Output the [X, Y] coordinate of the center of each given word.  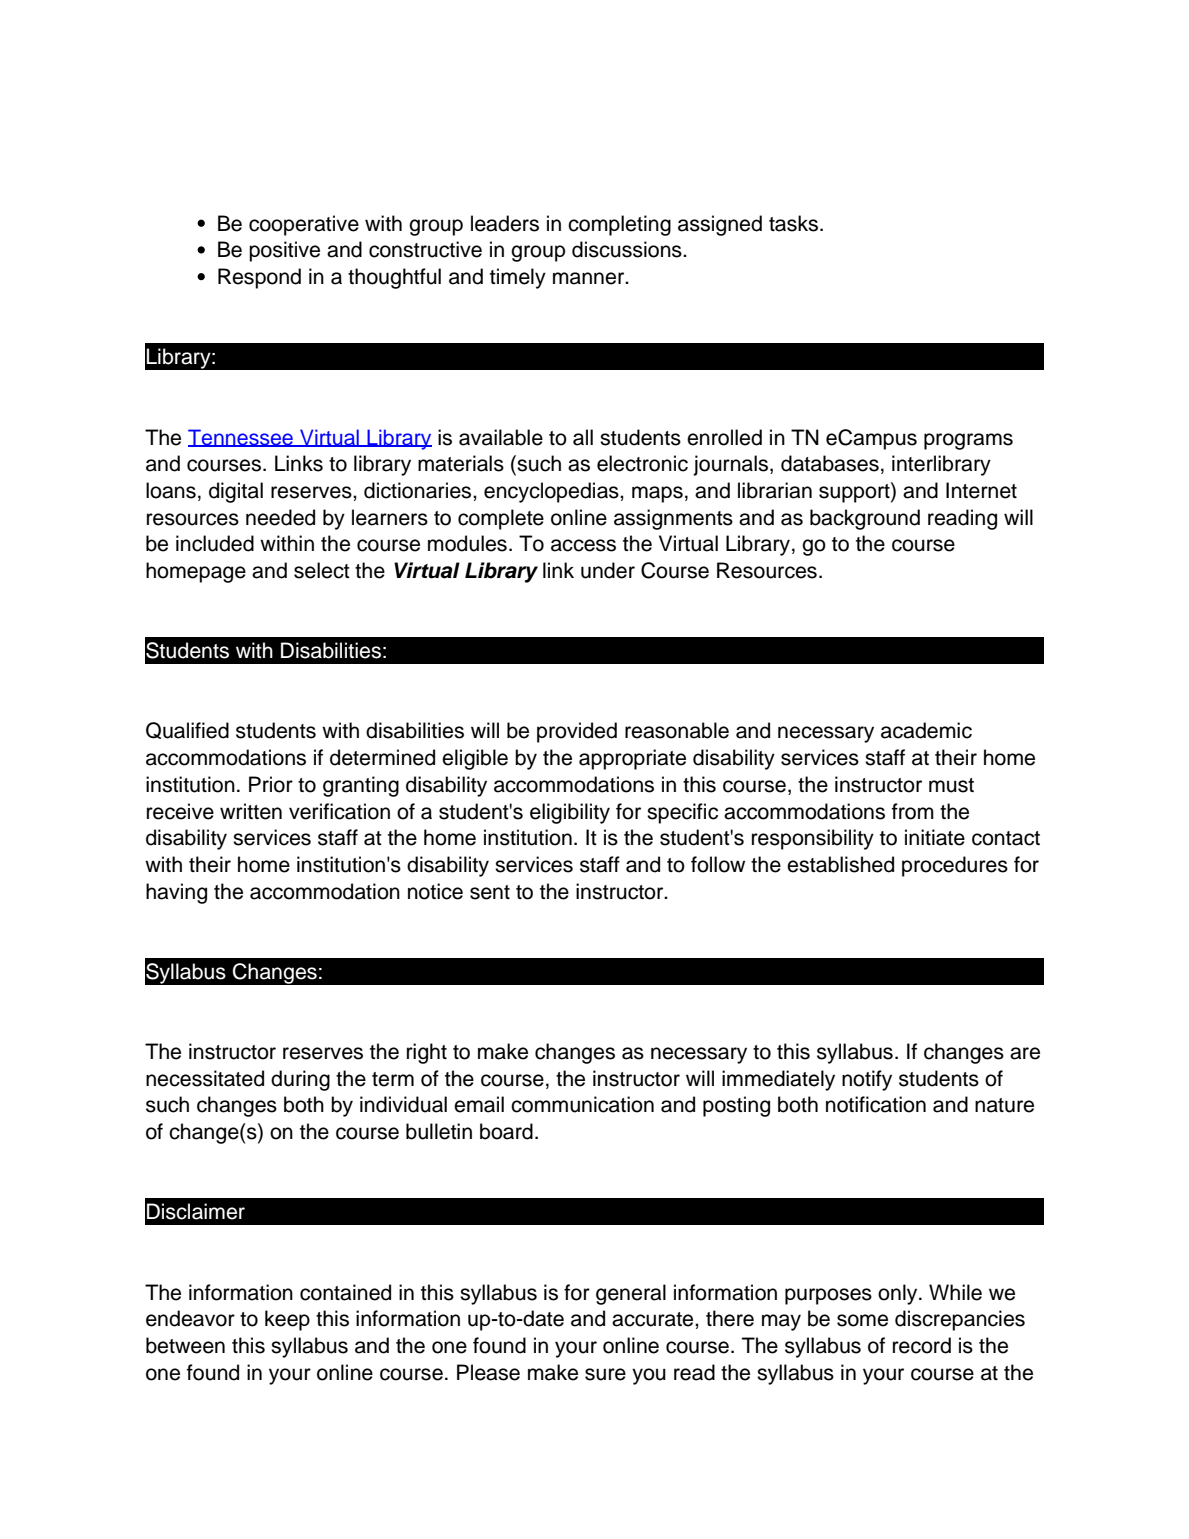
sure [605, 1374]
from [913, 811]
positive [284, 251]
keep [287, 1320]
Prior [271, 784]
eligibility [570, 813]
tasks [795, 223]
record [922, 1345]
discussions [628, 249]
